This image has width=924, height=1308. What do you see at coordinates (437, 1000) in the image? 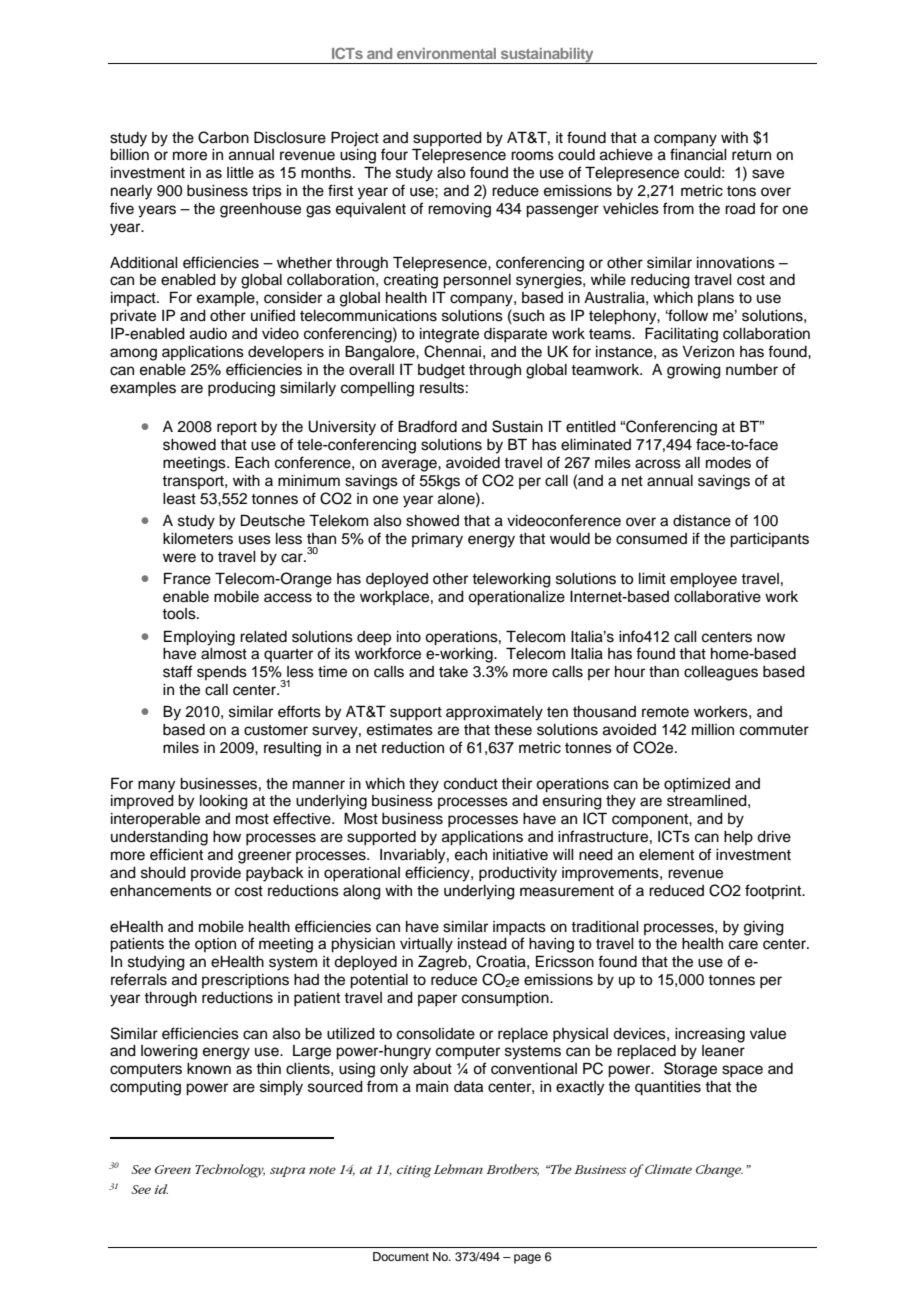
I see `paper` at bounding box center [437, 1000].
